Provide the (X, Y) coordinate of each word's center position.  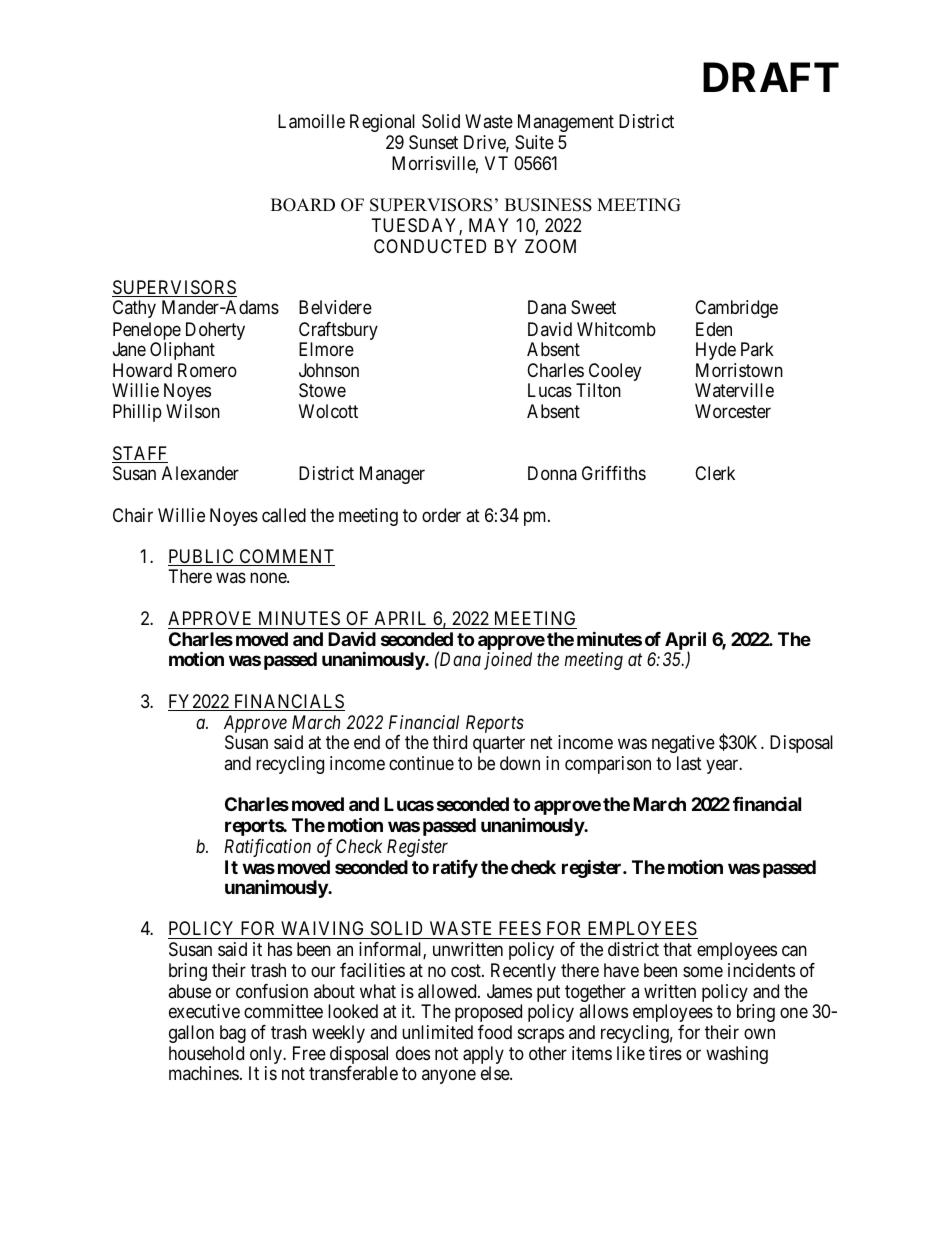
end (367, 742)
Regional (382, 123)
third (450, 742)
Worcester (733, 411)
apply (483, 1056)
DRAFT (771, 77)
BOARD (303, 205)
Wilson (193, 411)
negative (683, 744)
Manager (392, 475)
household (206, 1053)
